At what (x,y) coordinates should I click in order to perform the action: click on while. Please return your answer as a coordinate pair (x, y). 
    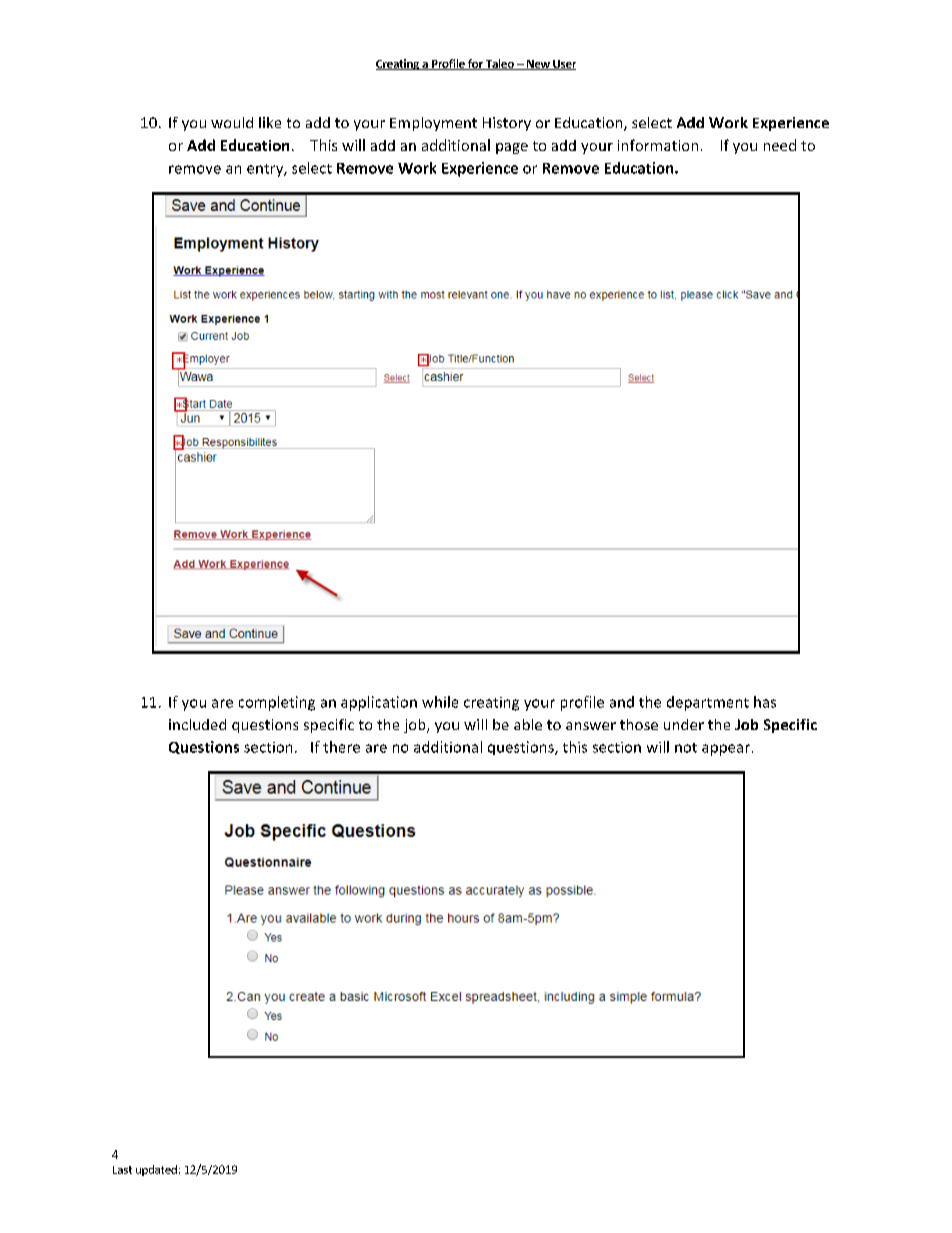
    Looking at the image, I should click on (440, 702).
